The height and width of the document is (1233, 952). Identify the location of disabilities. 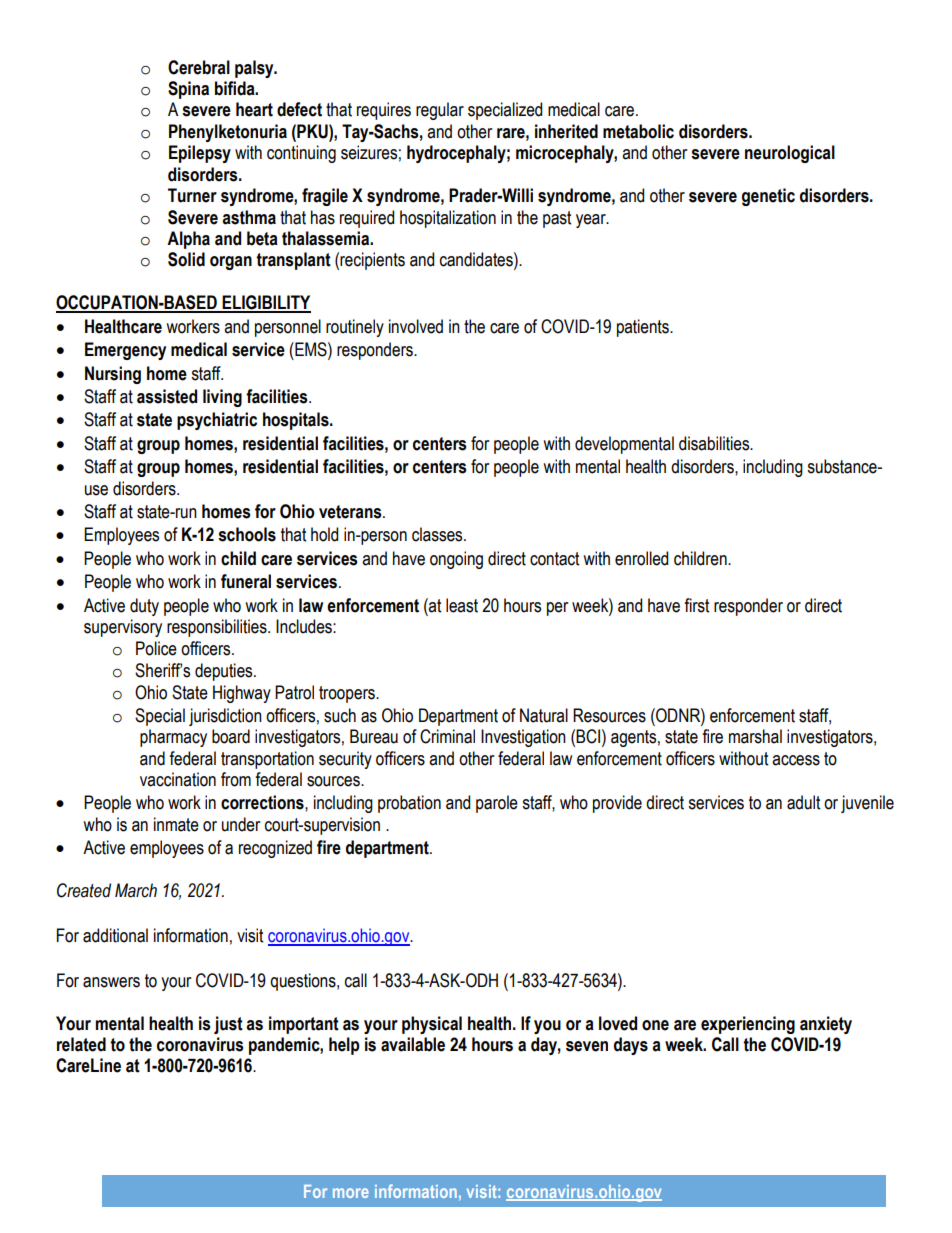
(715, 443).
